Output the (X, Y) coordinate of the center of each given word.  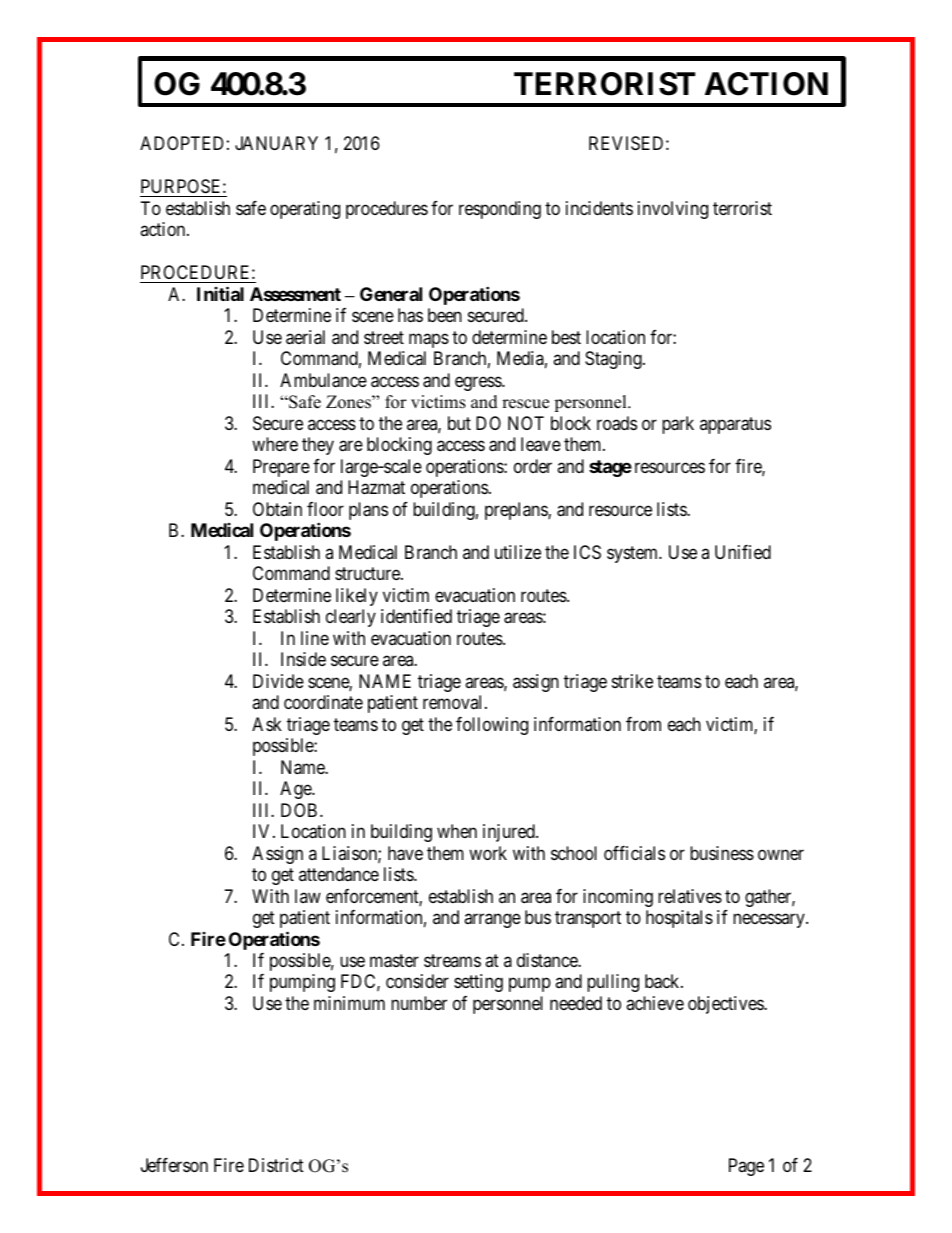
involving (673, 210)
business (722, 853)
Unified (743, 552)
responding (500, 210)
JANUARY (276, 143)
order (533, 466)
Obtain (277, 509)
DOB (299, 810)
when (457, 831)
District (276, 1165)
